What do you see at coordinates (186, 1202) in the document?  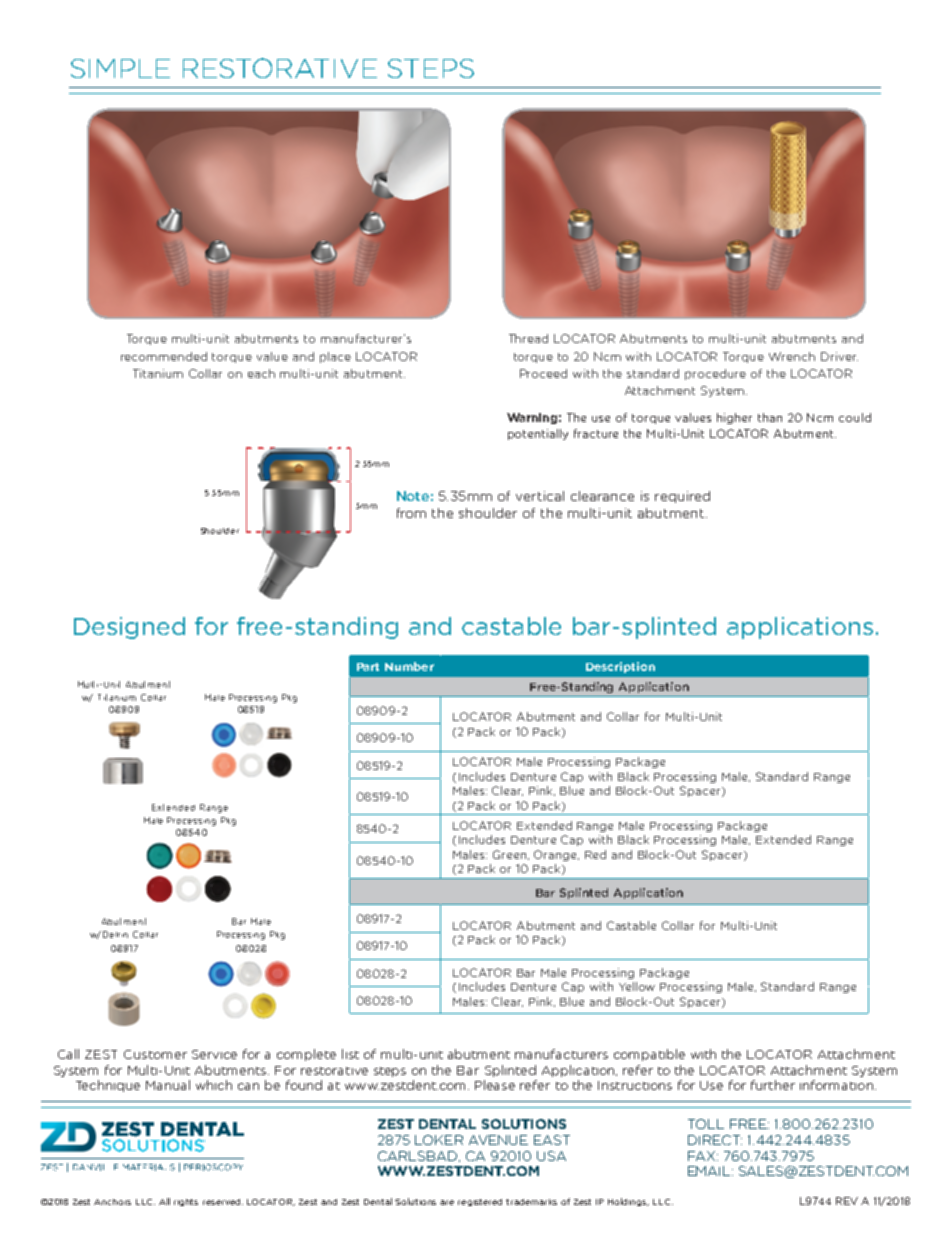 I see `rights` at bounding box center [186, 1202].
